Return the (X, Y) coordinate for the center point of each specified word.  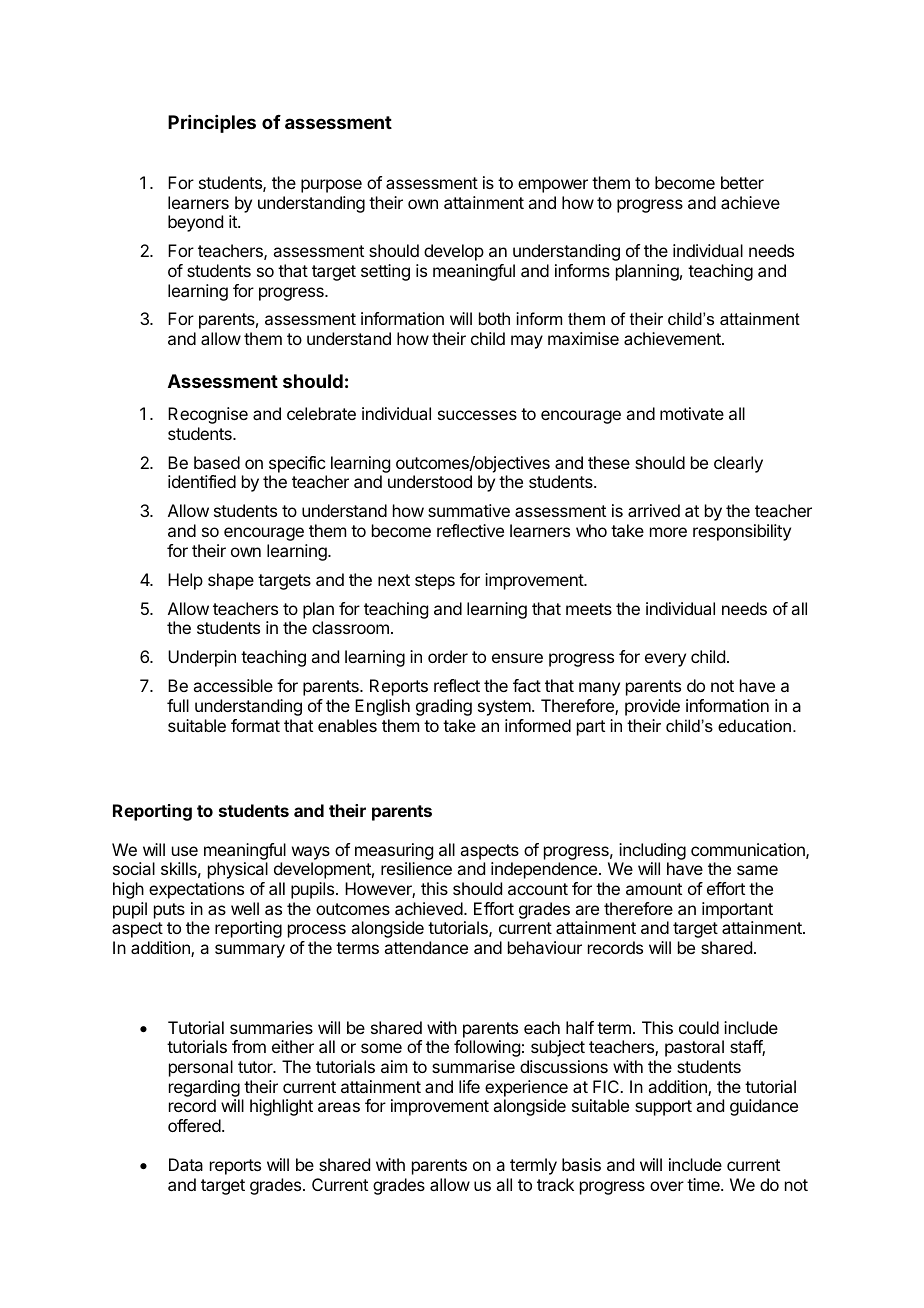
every (665, 660)
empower (553, 186)
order (448, 656)
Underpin (202, 658)
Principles (212, 124)
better (742, 182)
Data (186, 1164)
